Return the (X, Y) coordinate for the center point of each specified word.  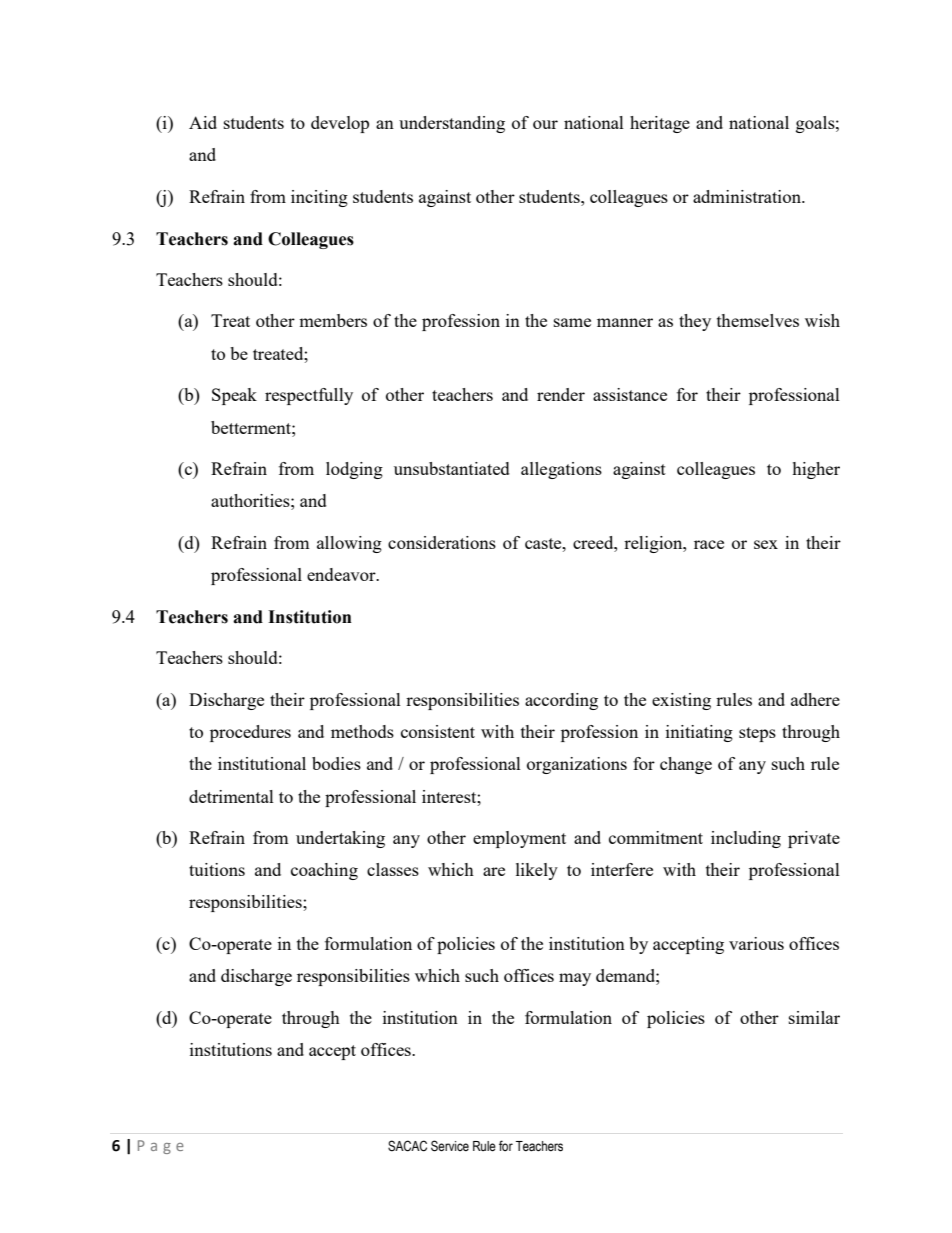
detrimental (231, 796)
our (545, 124)
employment (519, 839)
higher (816, 470)
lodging (354, 470)
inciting (319, 198)
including (746, 839)
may (575, 979)
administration (748, 196)
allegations (561, 470)
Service (450, 1146)
